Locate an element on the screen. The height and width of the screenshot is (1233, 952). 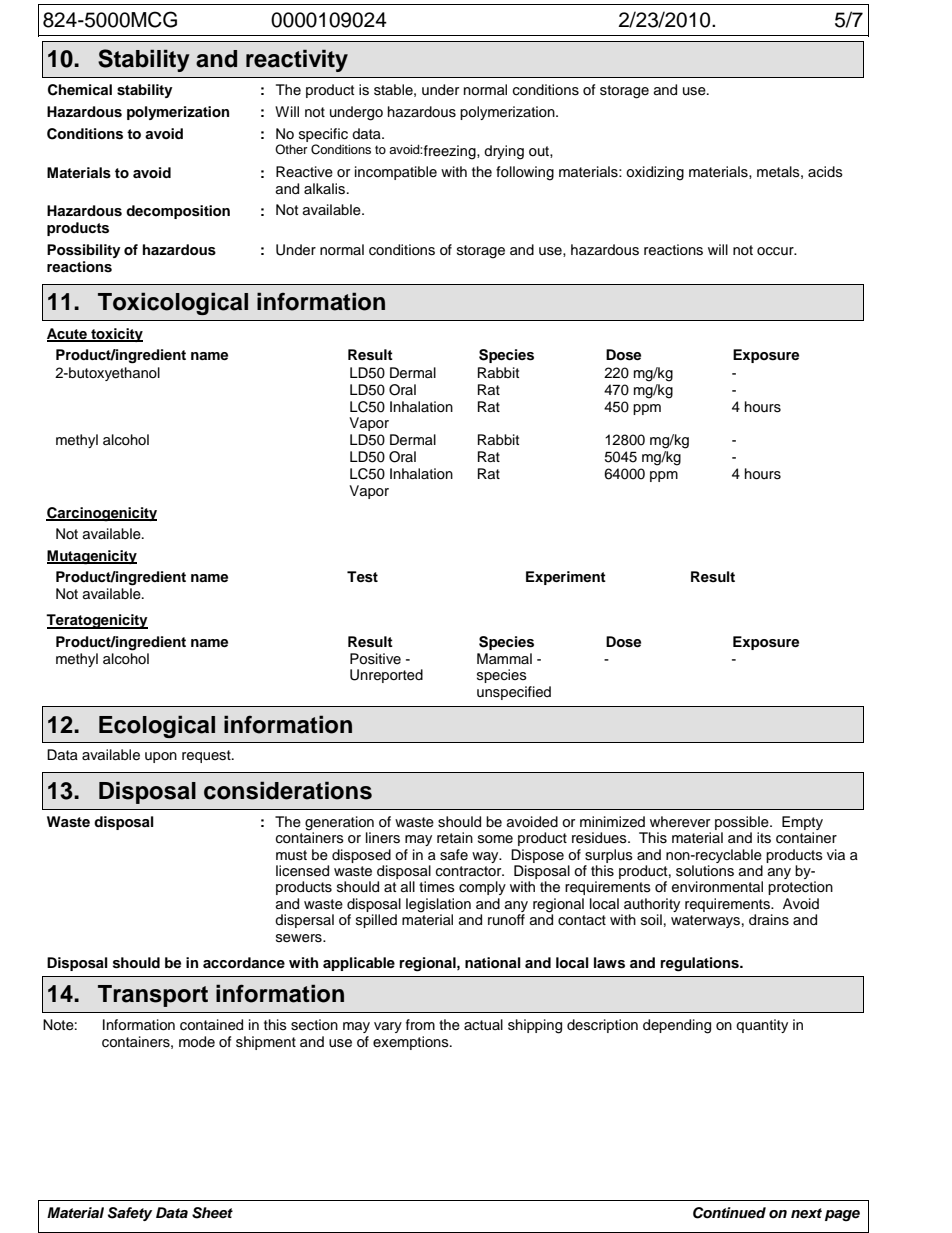
incompatible is located at coordinates (396, 173).
